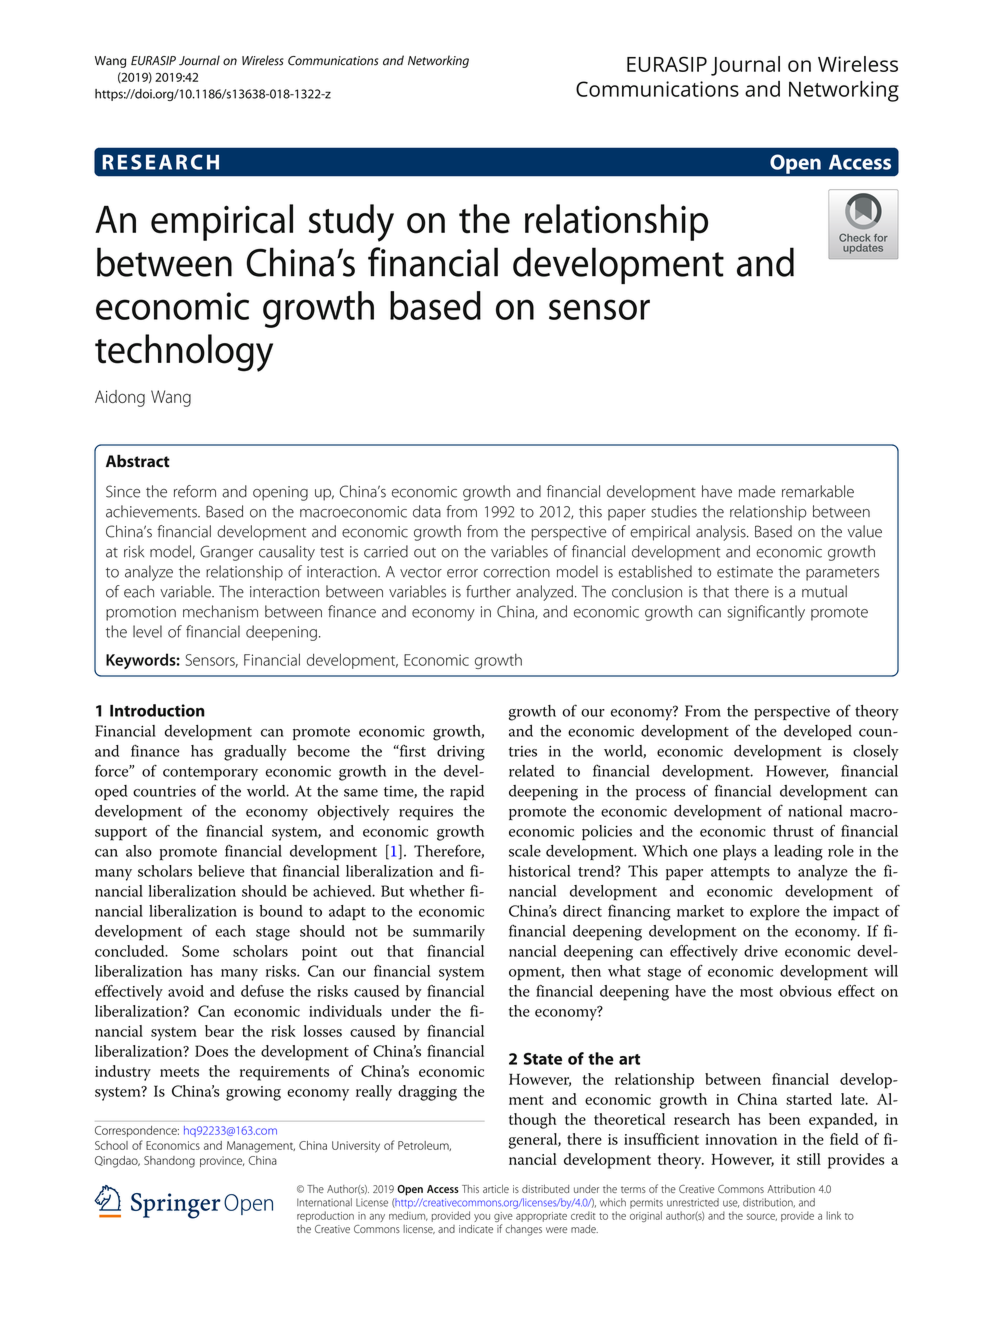  Describe the element at coordinates (222, 1161) in the image. I see `province` at that location.
